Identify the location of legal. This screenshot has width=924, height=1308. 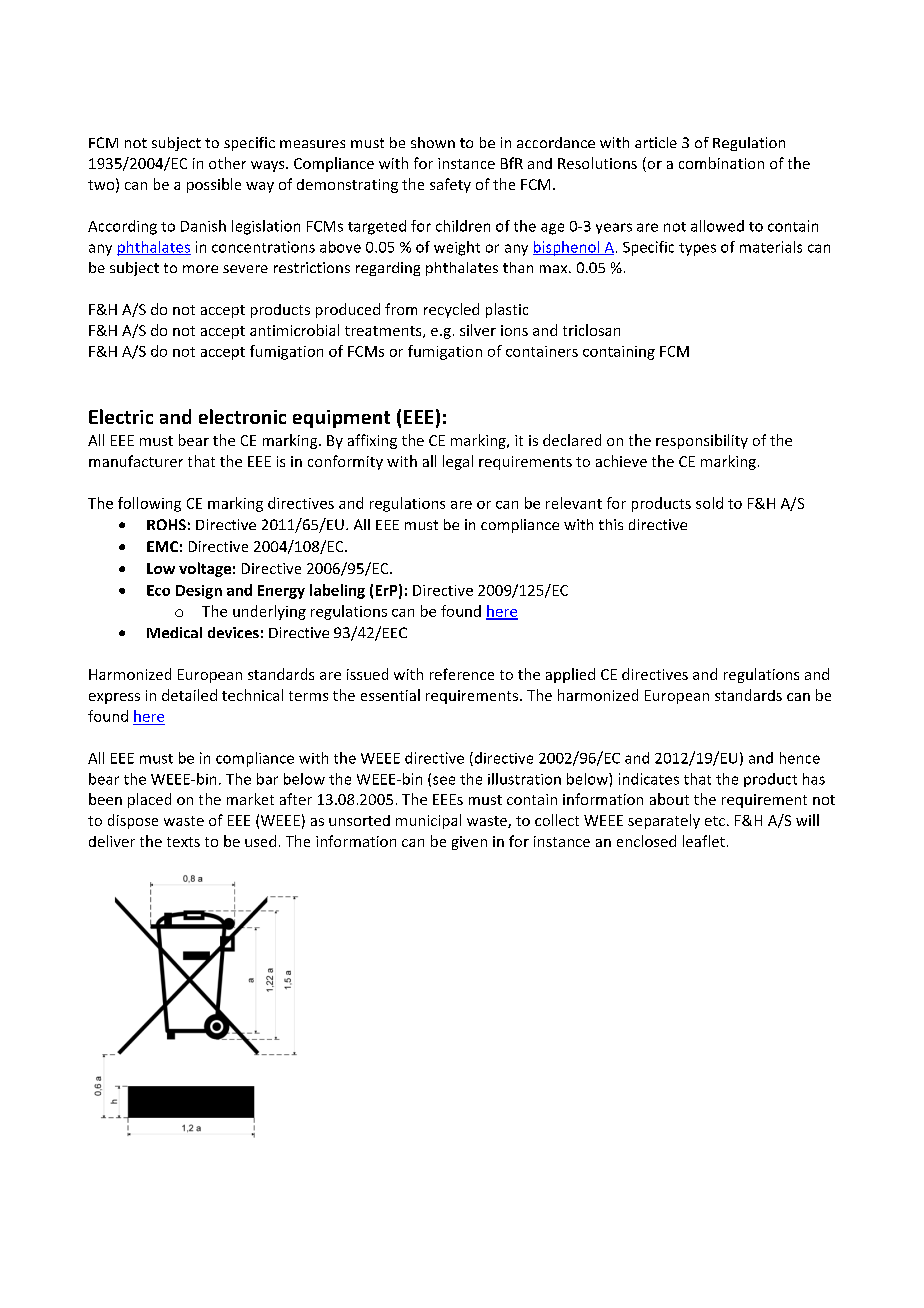
(458, 462).
